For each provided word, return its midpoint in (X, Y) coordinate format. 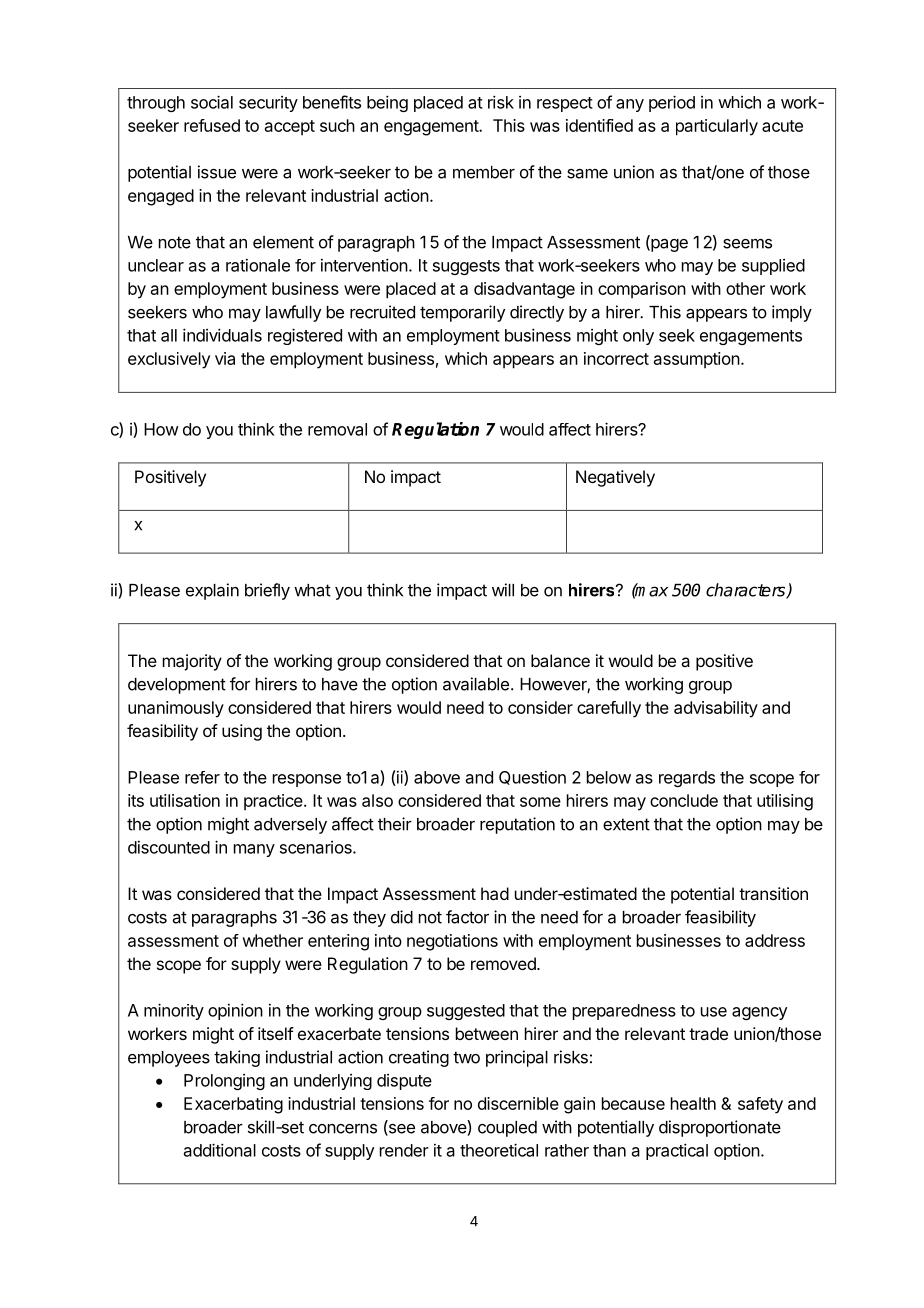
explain (212, 591)
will (503, 590)
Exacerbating (233, 1105)
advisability (716, 709)
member (484, 172)
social (212, 102)
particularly (717, 127)
